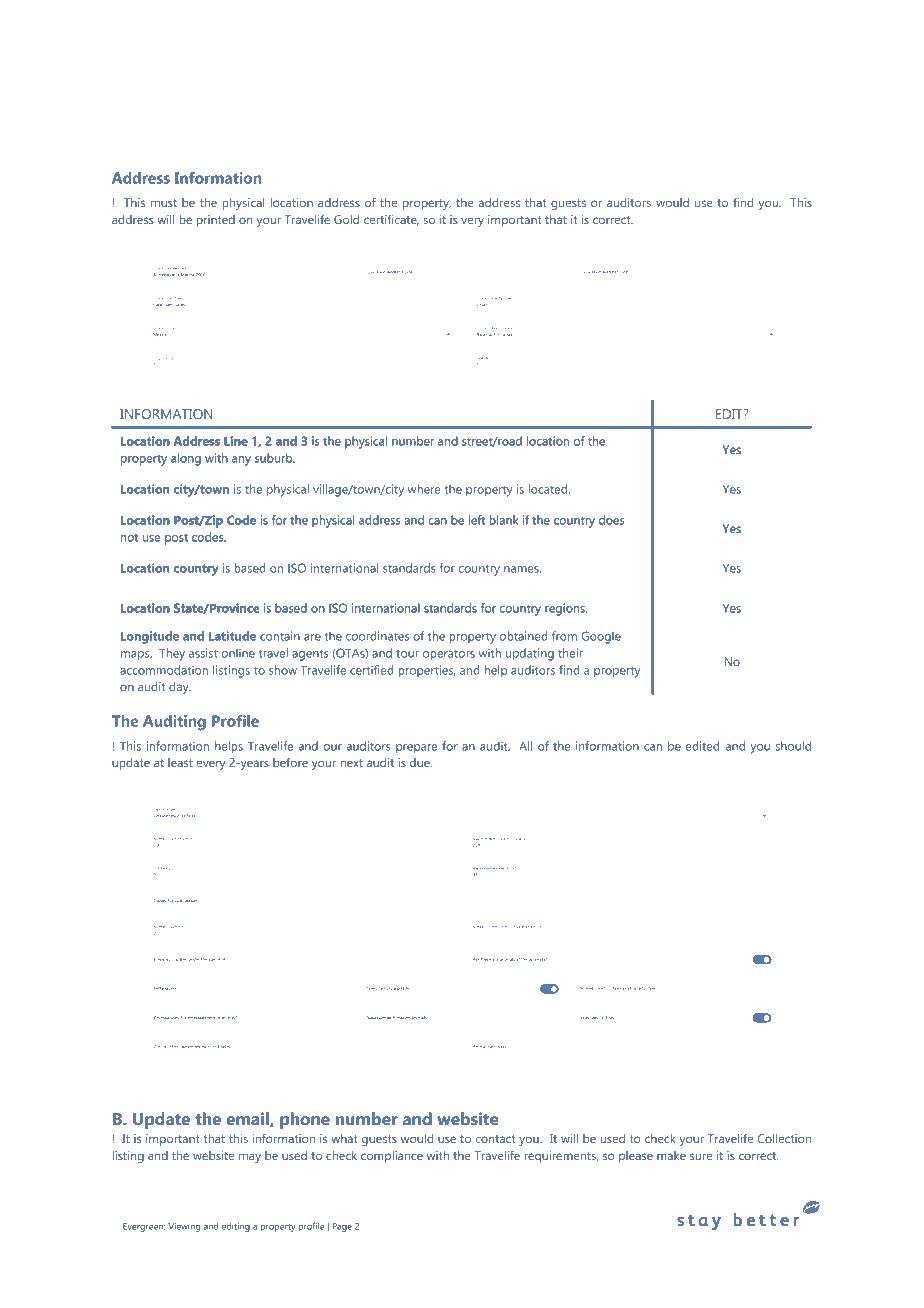 This page has height=1308, width=924. I want to click on should, so click(793, 746).
